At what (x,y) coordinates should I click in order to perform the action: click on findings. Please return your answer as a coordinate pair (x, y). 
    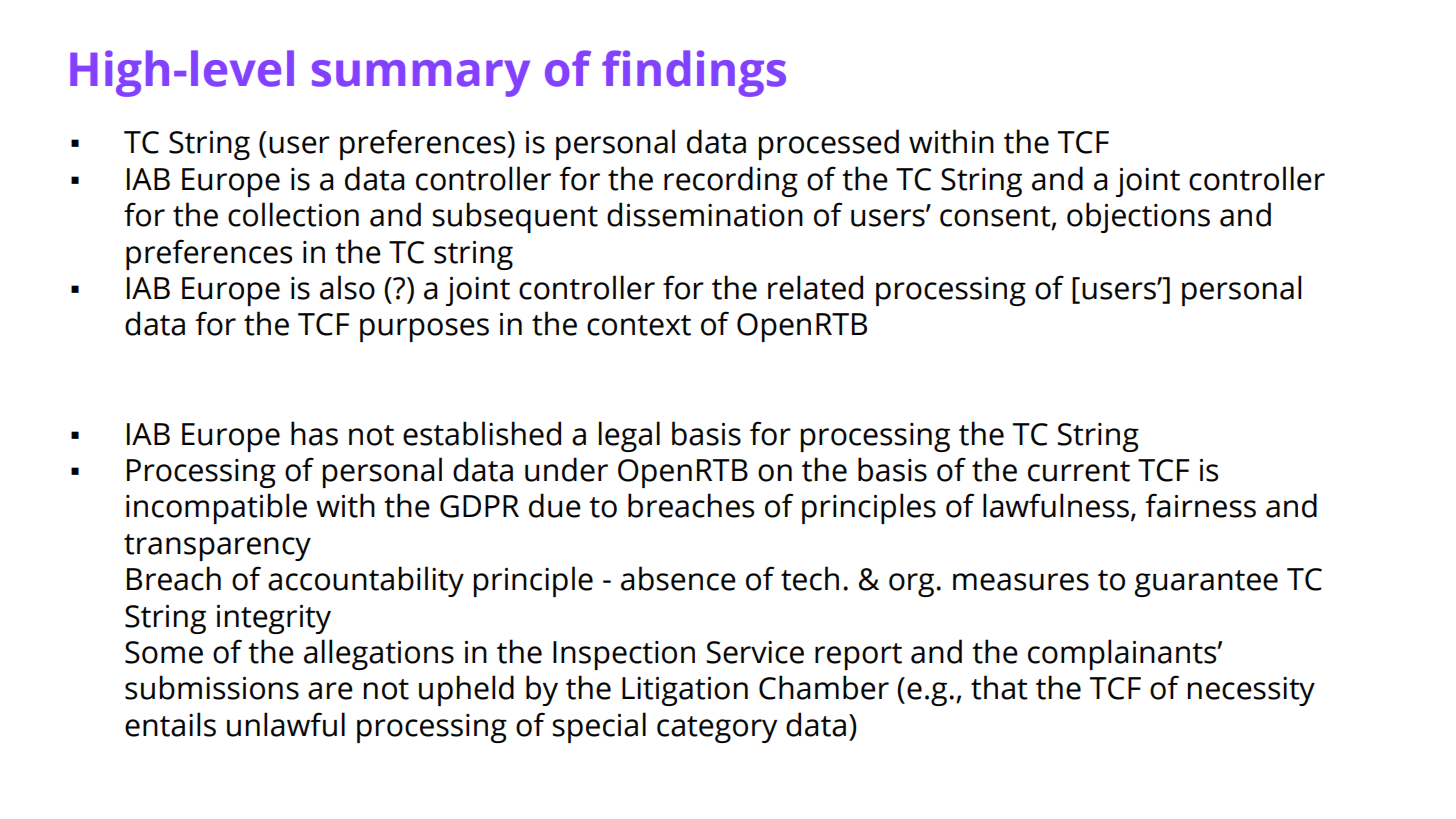
    Looking at the image, I should click on (694, 73).
